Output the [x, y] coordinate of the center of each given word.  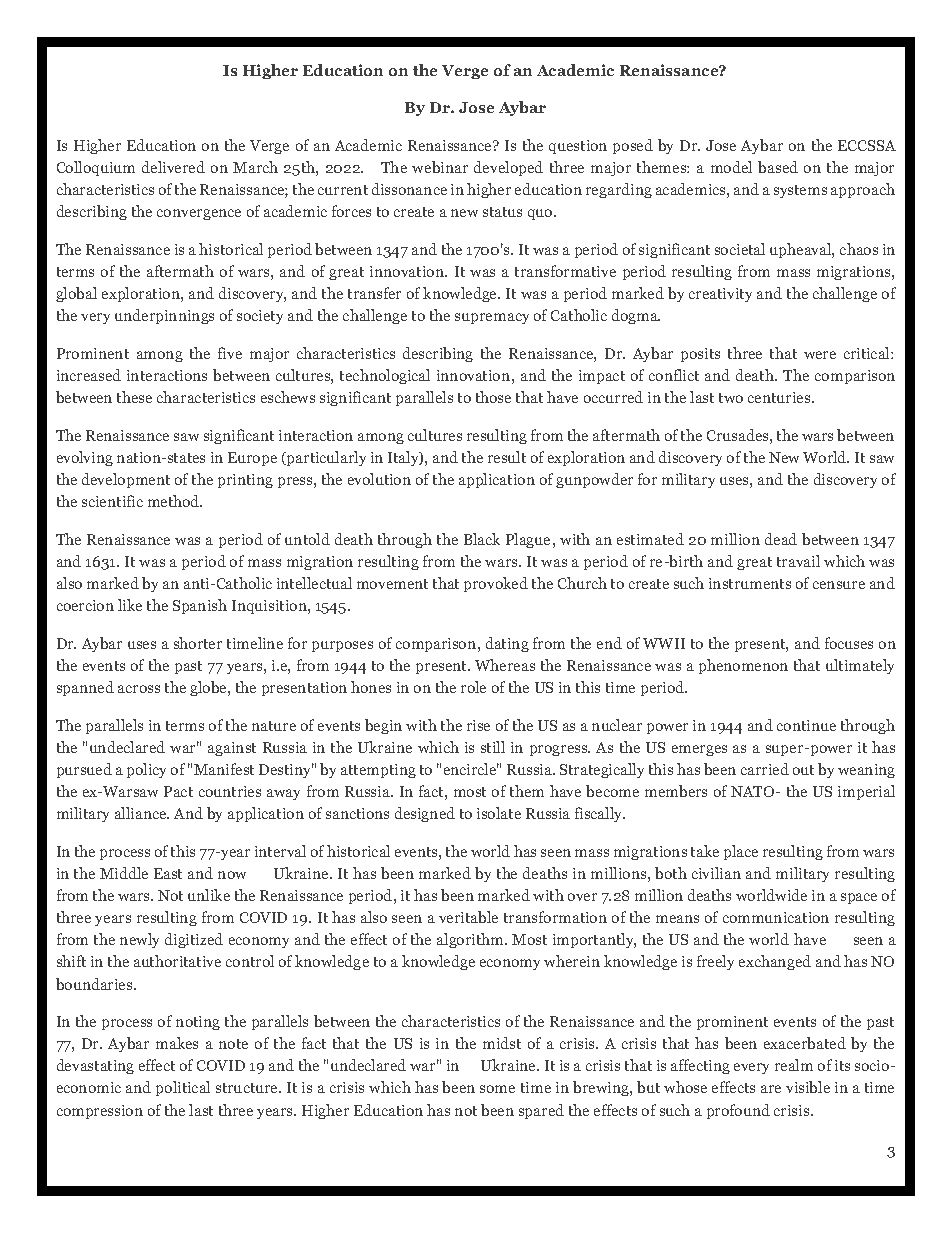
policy [146, 770]
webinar [440, 167]
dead [781, 539]
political [183, 1088]
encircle [471, 769]
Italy [404, 458]
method [175, 501]
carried [765, 769]
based [778, 167]
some [497, 1089]
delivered [173, 167]
